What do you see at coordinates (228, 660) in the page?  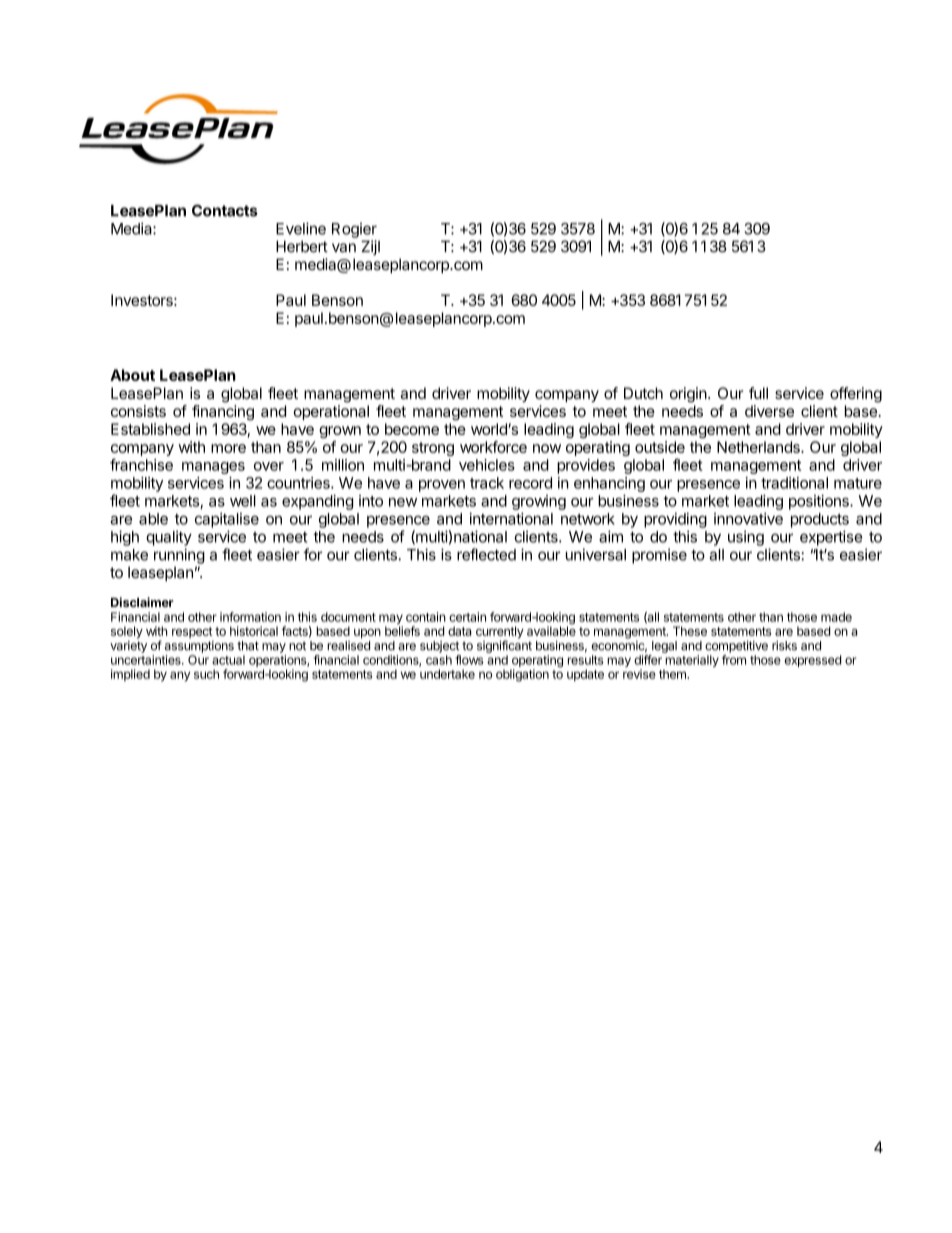 I see `actual` at bounding box center [228, 660].
